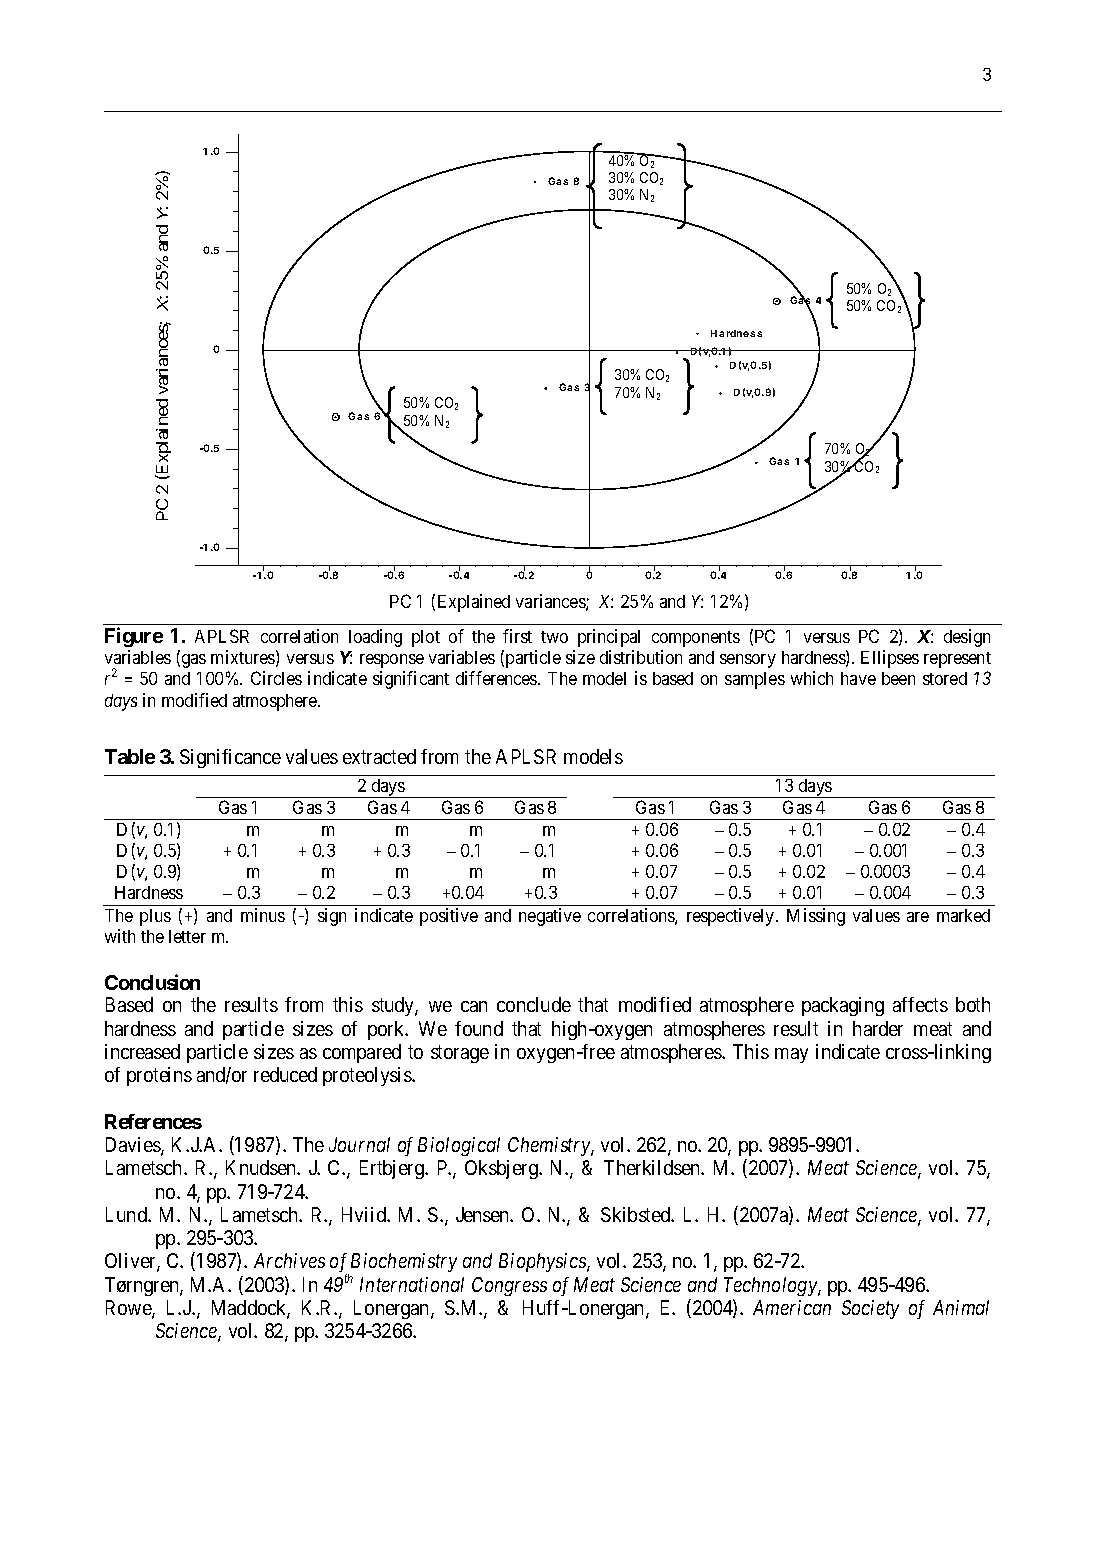  I want to click on harder, so click(878, 1028).
